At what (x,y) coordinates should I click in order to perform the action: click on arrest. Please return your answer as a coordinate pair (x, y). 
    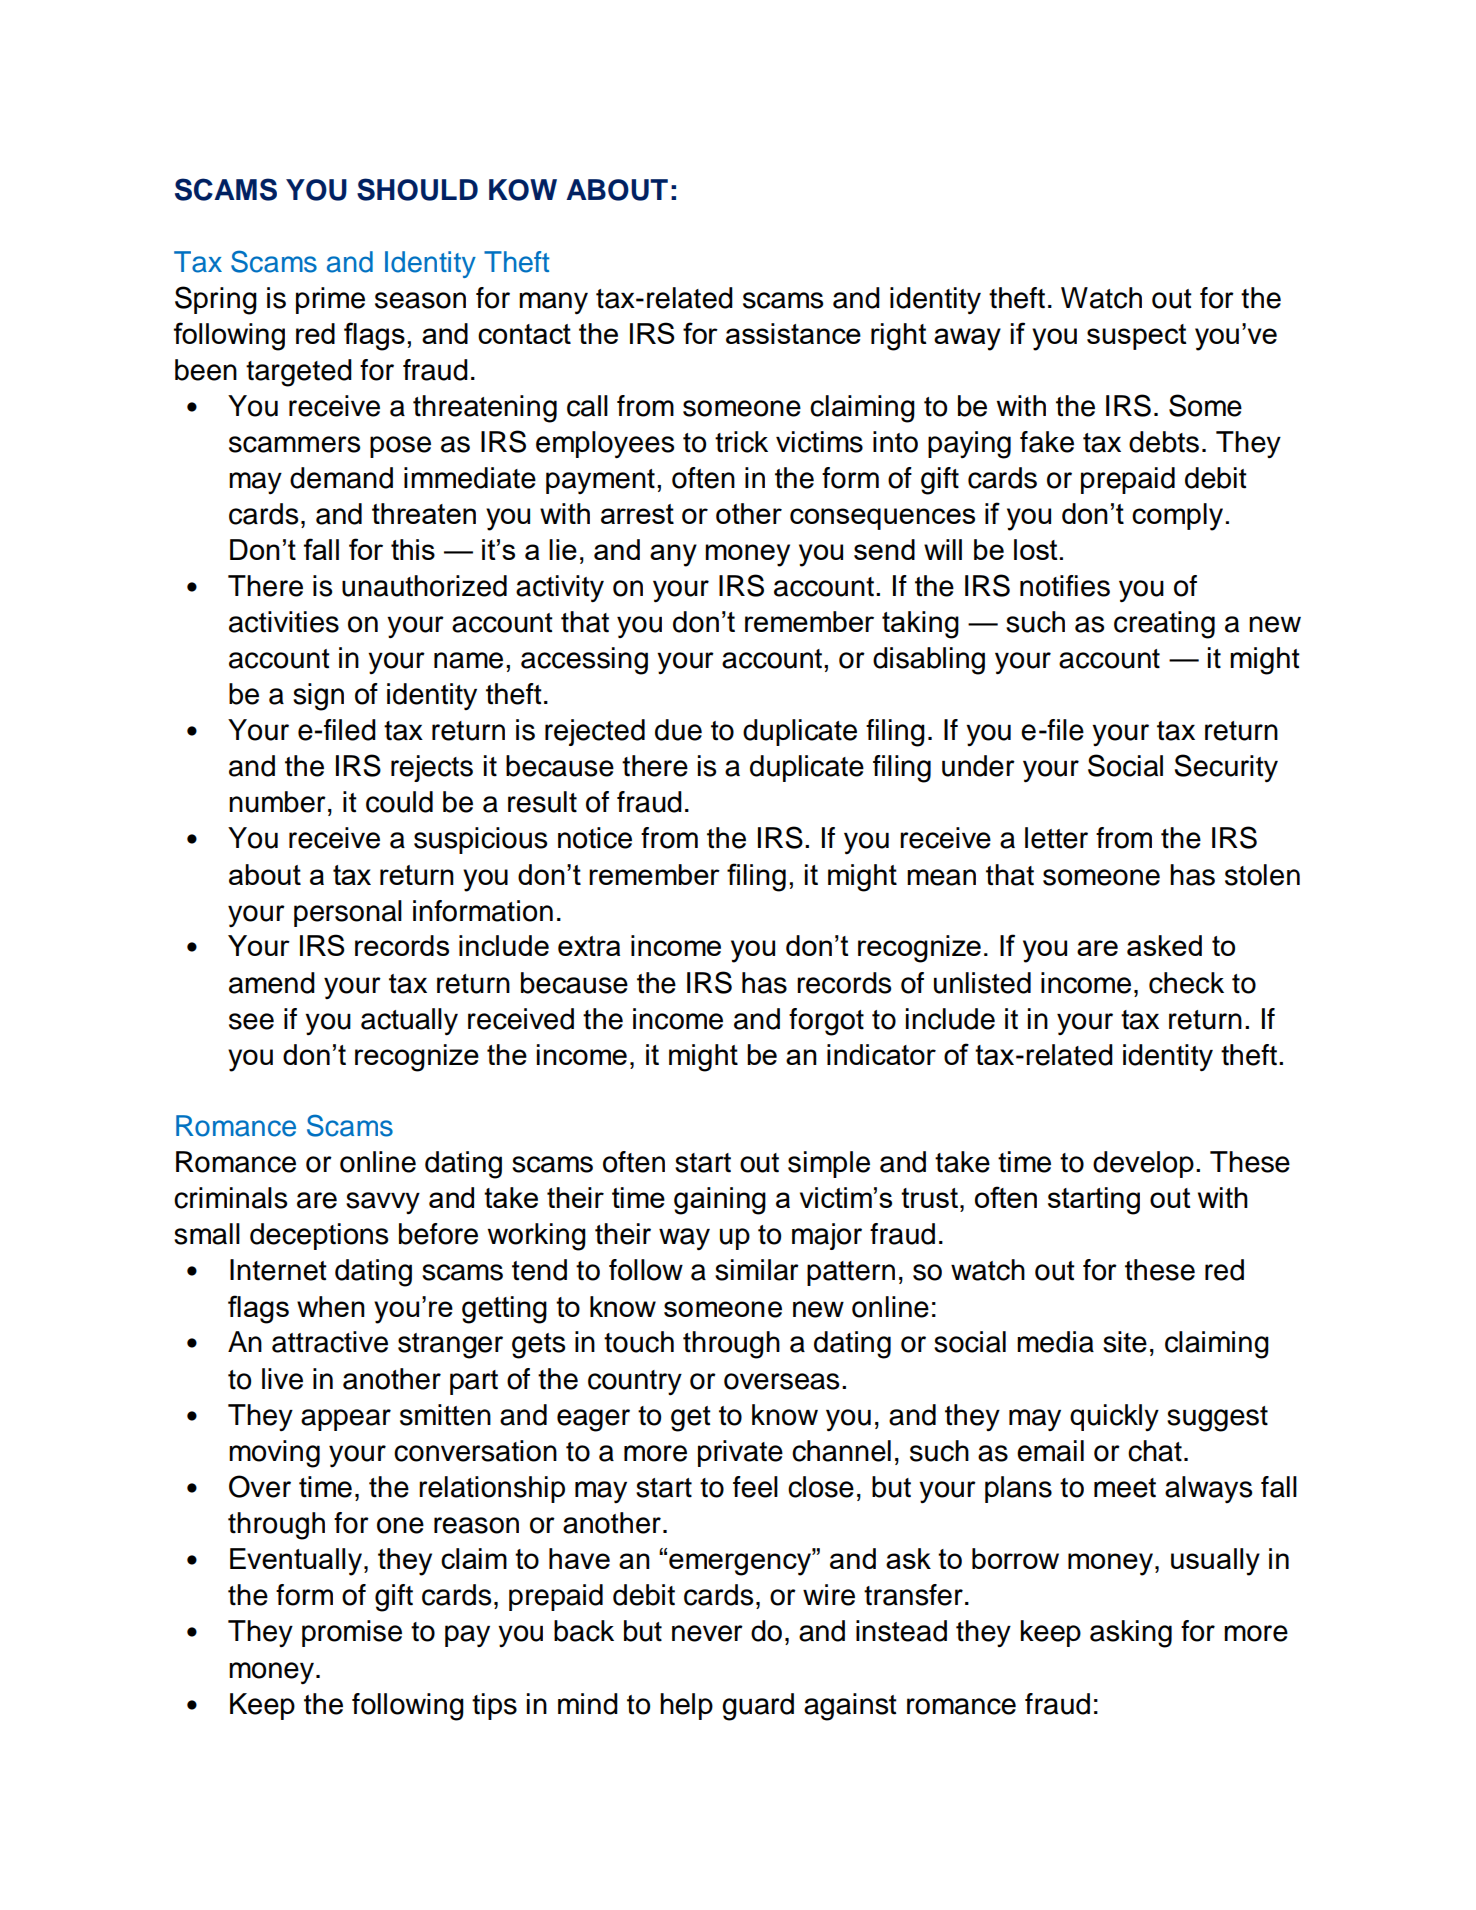
    Looking at the image, I should click on (637, 514).
